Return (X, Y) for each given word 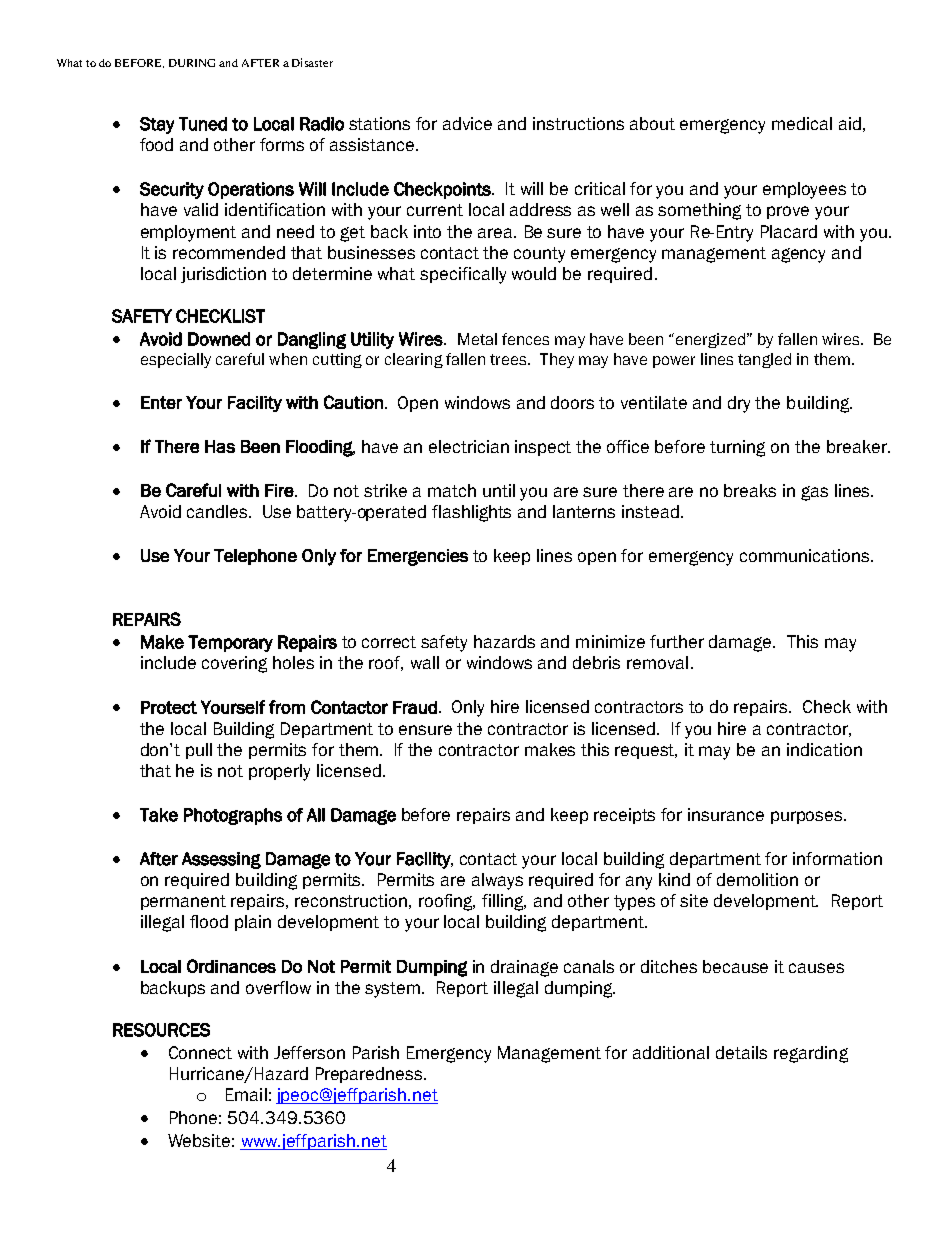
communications (806, 555)
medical (802, 123)
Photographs (233, 816)
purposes (808, 817)
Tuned (203, 124)
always (497, 881)
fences (525, 339)
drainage (524, 968)
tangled (764, 360)
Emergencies (418, 557)
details (741, 1052)
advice (467, 123)
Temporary (230, 643)
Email (246, 1094)
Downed (219, 339)
